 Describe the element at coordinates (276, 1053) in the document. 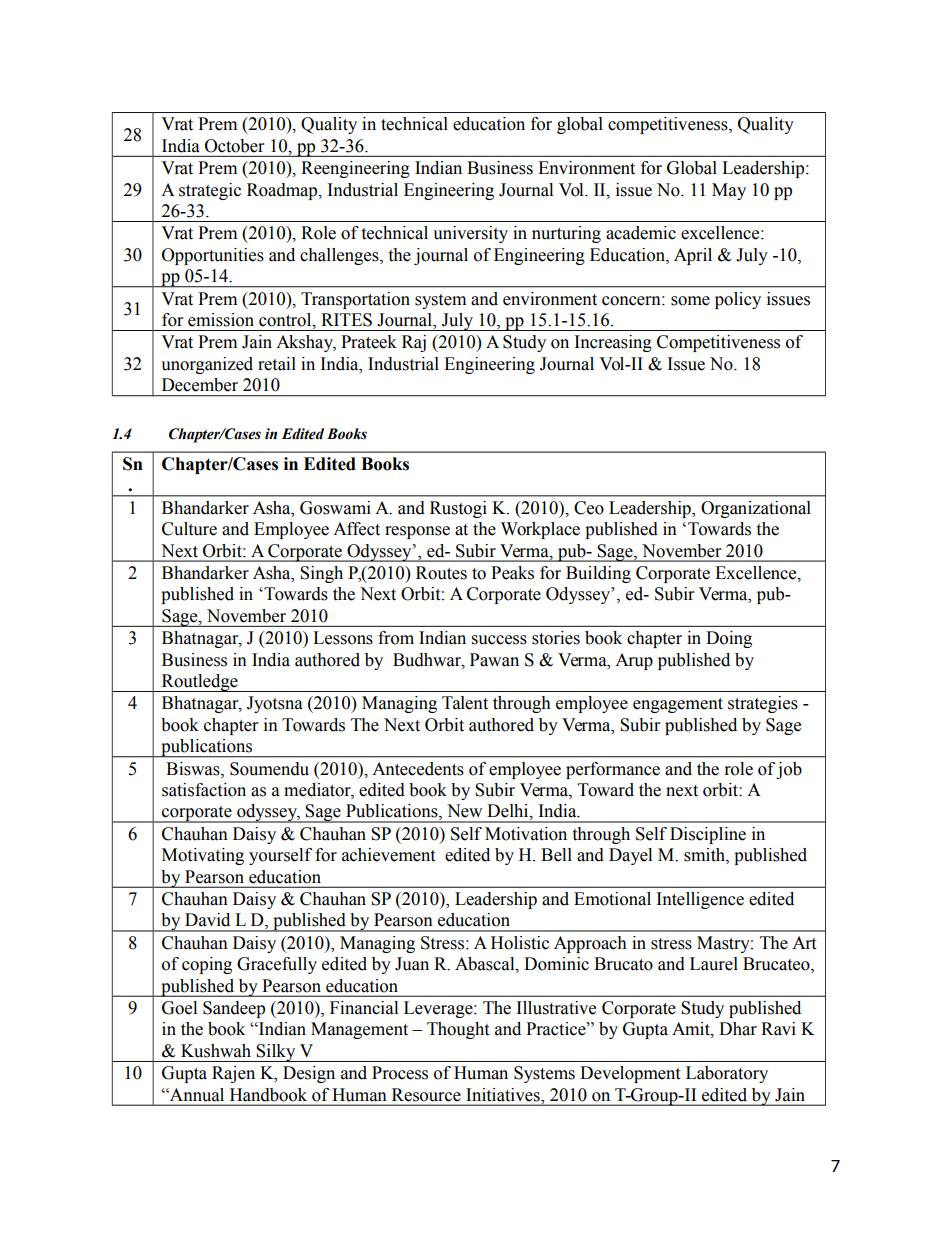

I see `Silky` at that location.
